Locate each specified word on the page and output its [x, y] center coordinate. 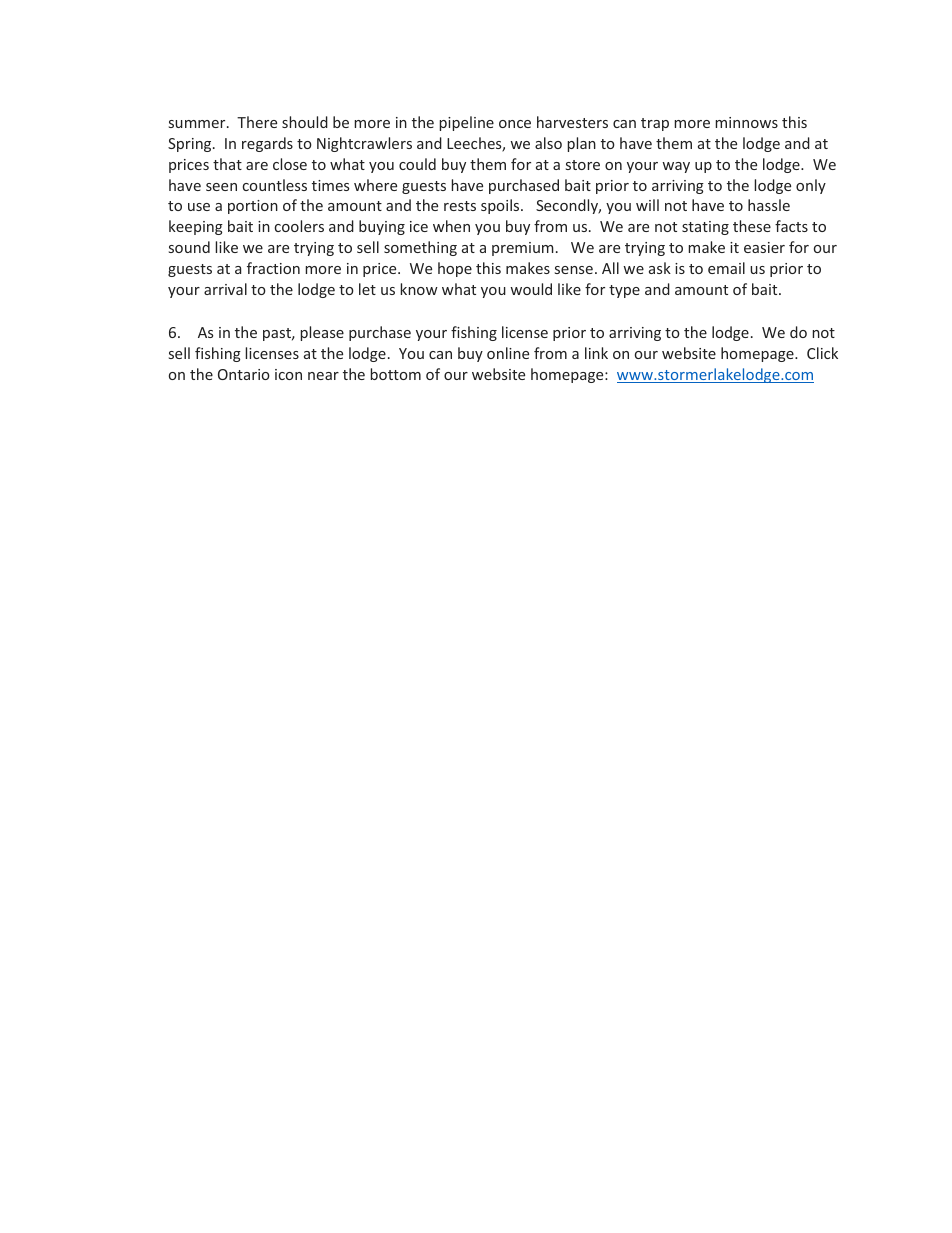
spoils [501, 206]
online [508, 353]
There [257, 122]
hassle [769, 205]
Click [822, 353]
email [726, 268]
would [531, 289]
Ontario [244, 374]
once [515, 124]
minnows [746, 122]
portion [253, 207]
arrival [225, 289]
